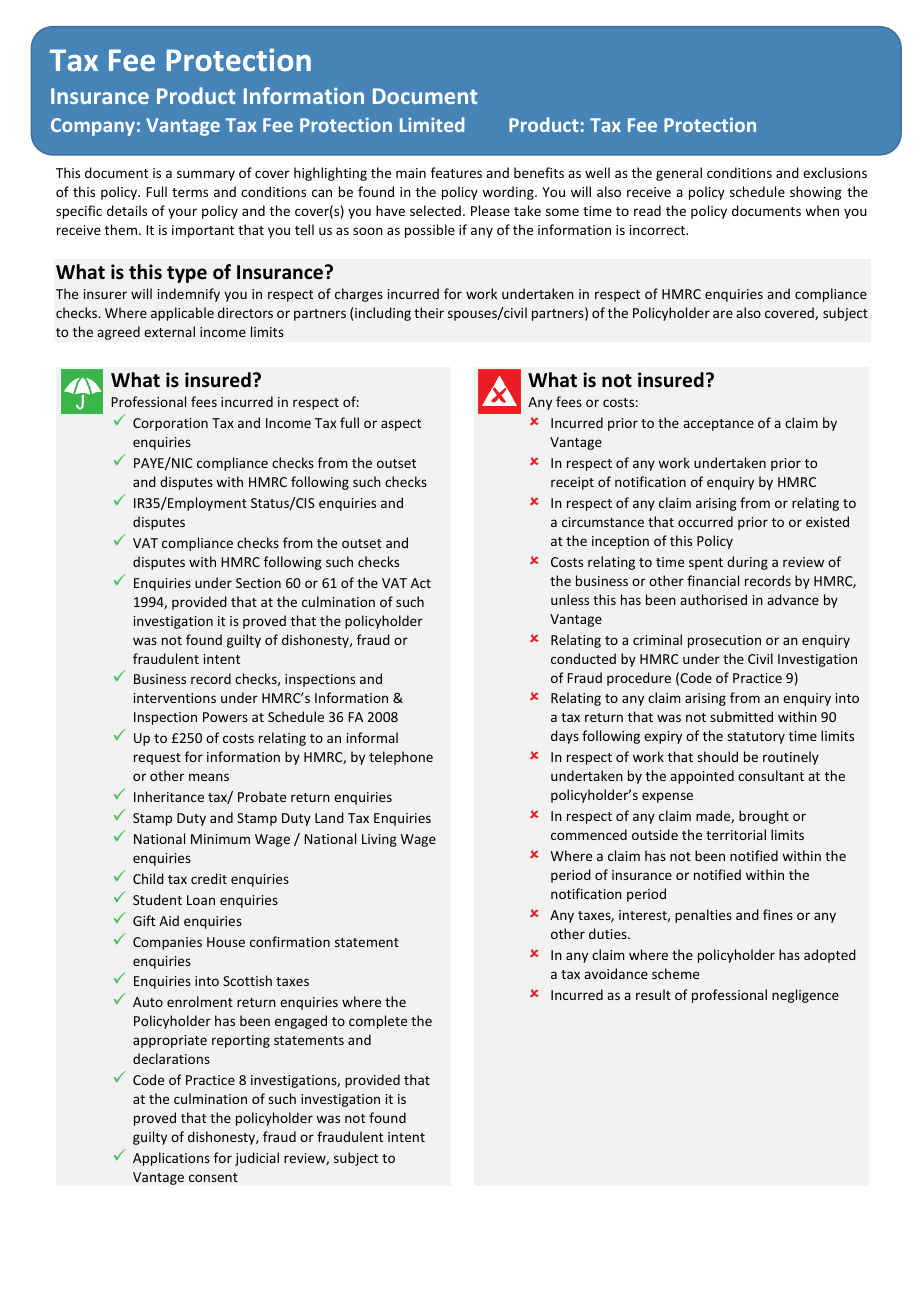  Describe the element at coordinates (583, 658) in the screenshot. I see `conducted` at that location.
